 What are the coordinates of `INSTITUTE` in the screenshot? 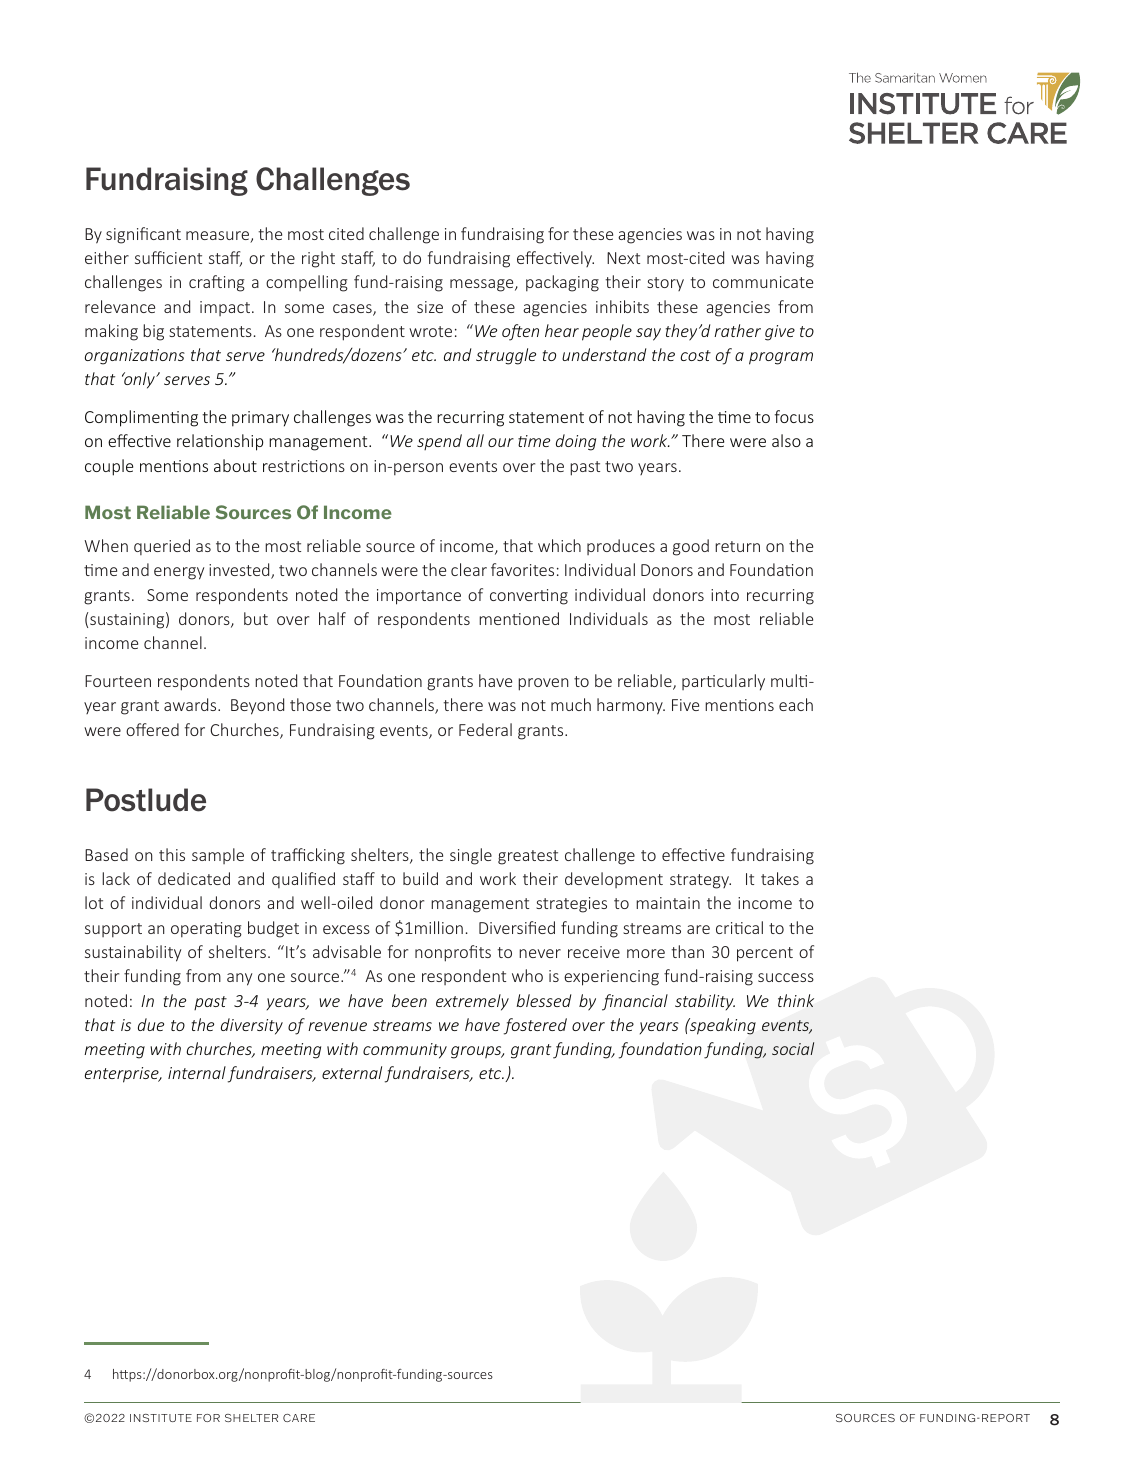 It's located at (161, 1418).
